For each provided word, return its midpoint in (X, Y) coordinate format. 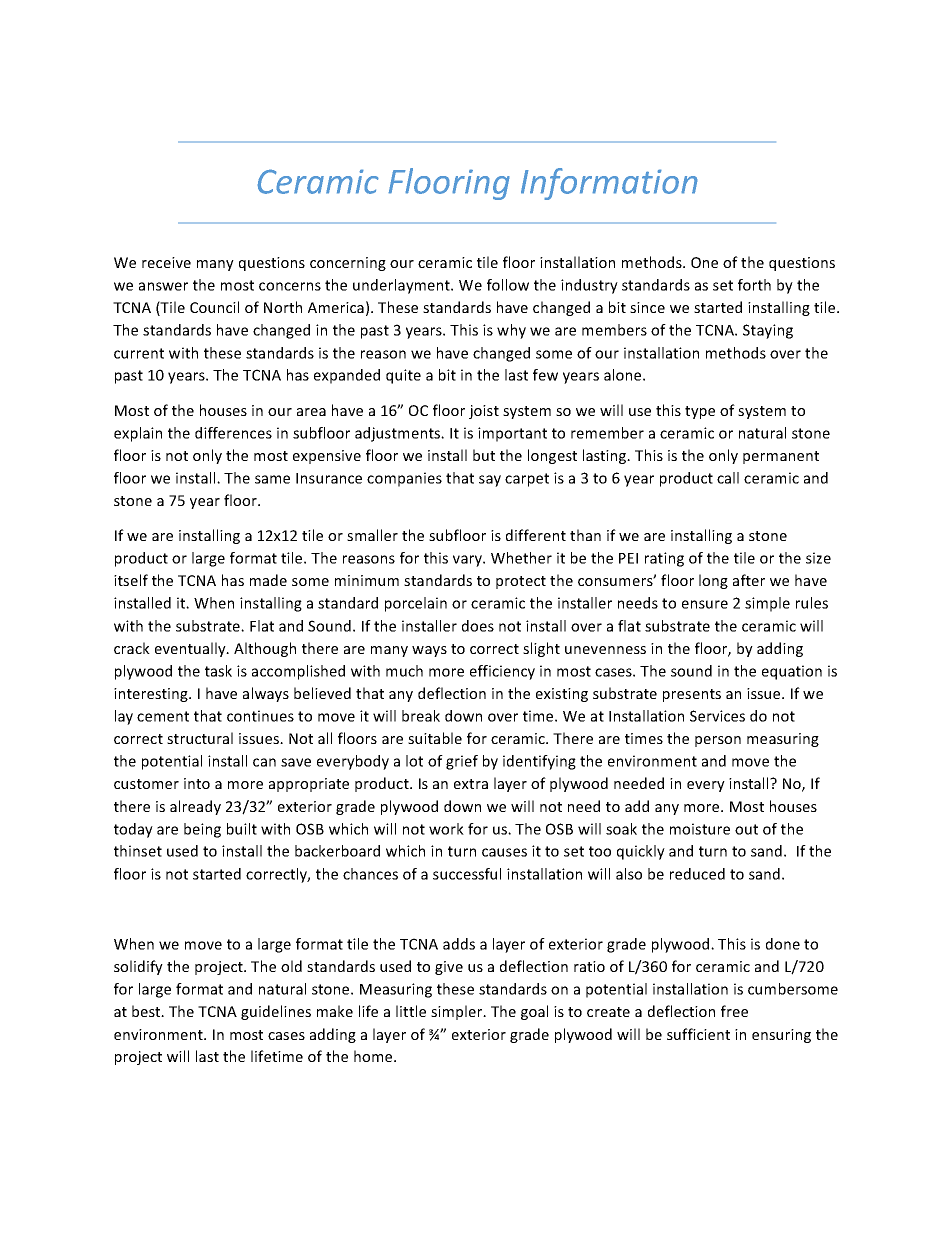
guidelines (276, 1012)
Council (214, 307)
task (218, 671)
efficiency (502, 672)
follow (508, 285)
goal (534, 1012)
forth (754, 285)
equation (792, 672)
